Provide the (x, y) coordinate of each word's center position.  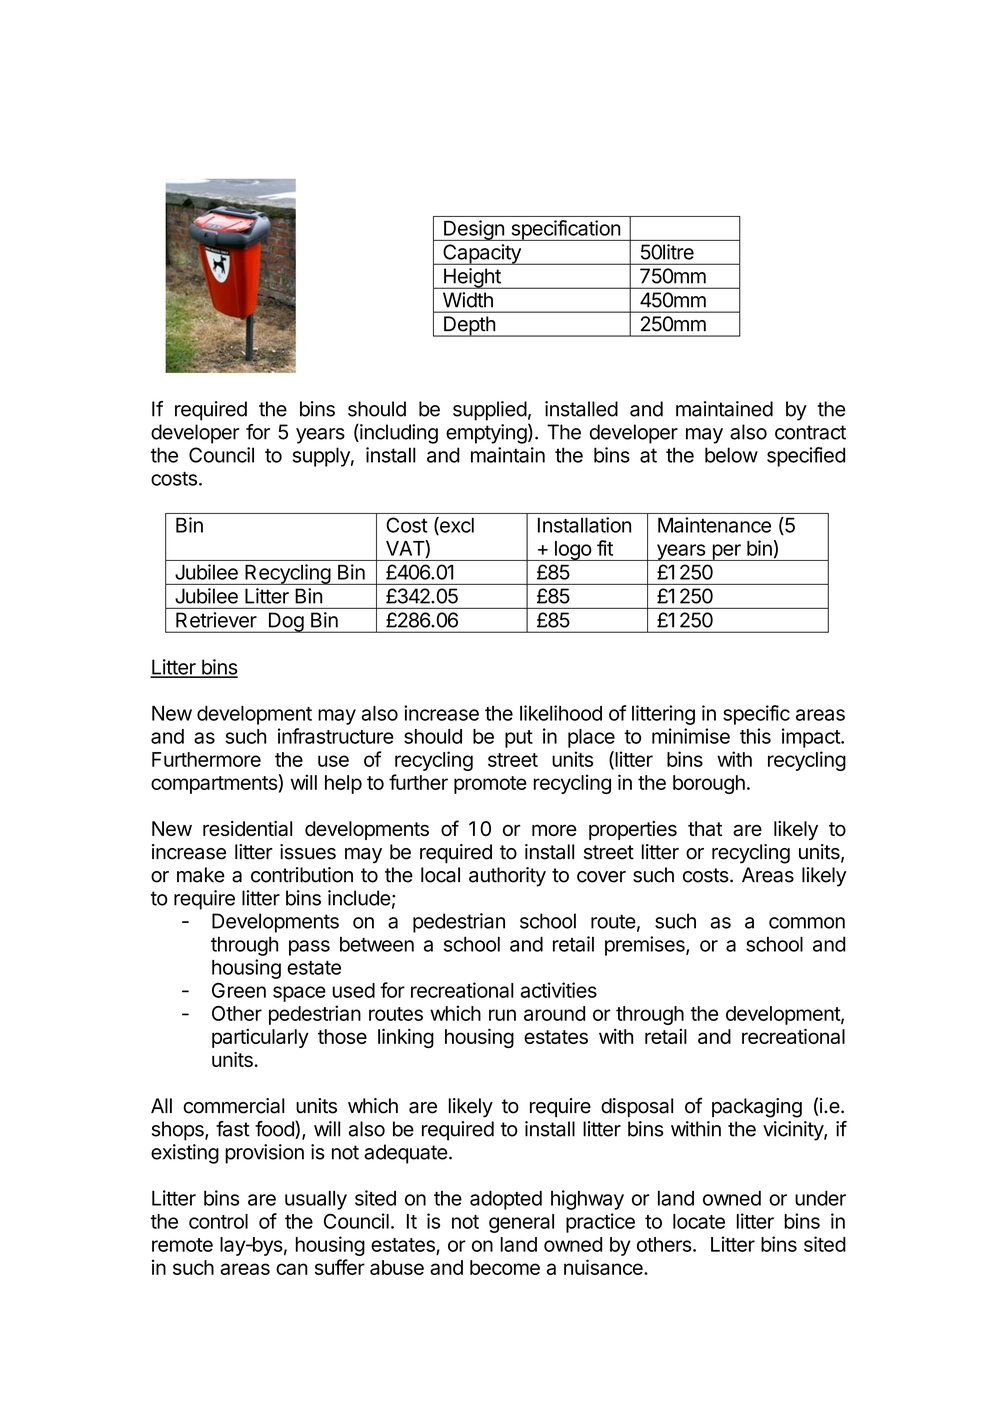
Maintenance (714, 525)
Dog (285, 622)
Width (468, 300)
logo (572, 551)
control (218, 1221)
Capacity (482, 254)
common (807, 923)
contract (810, 432)
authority (507, 877)
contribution (302, 875)
